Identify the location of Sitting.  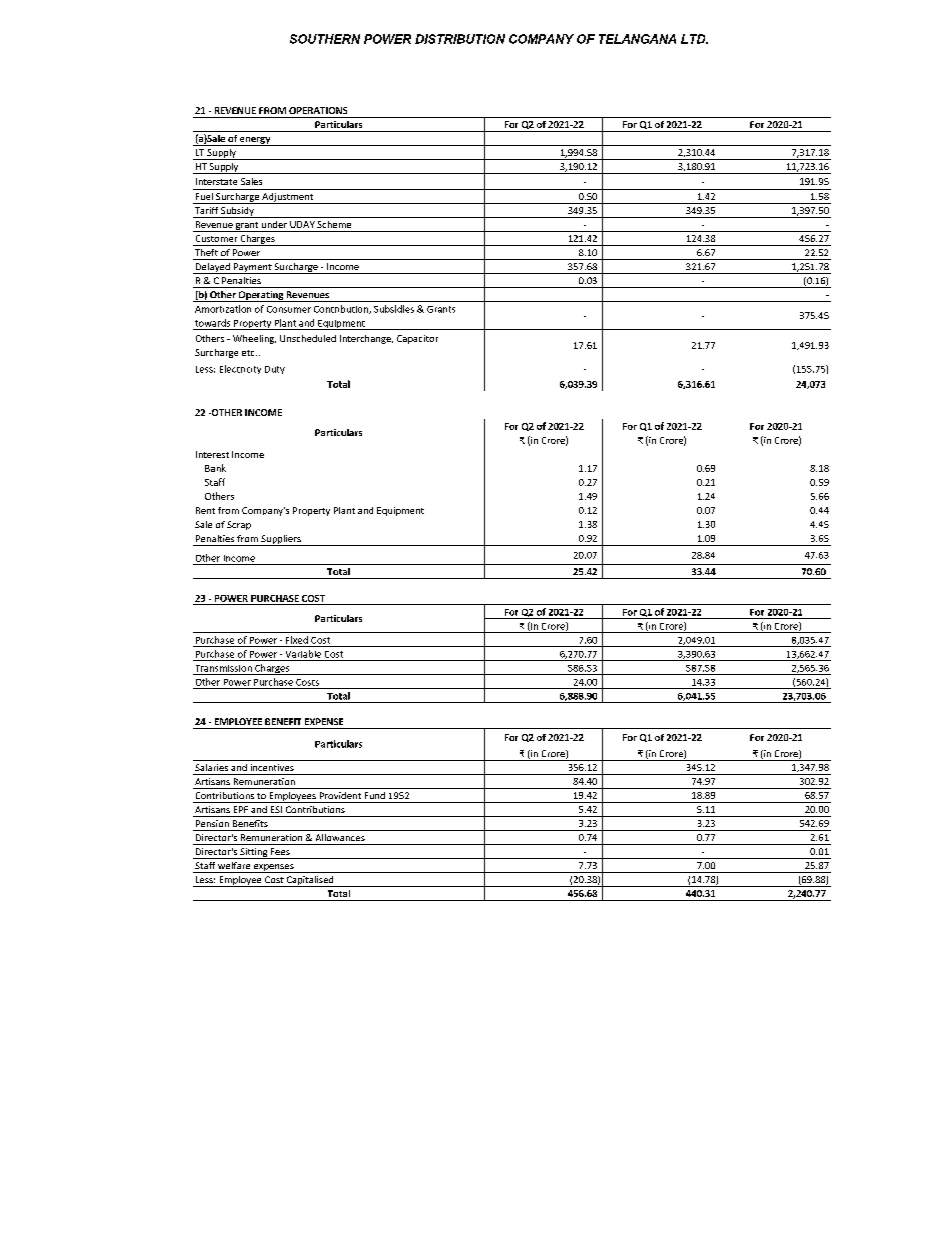
(254, 853).
